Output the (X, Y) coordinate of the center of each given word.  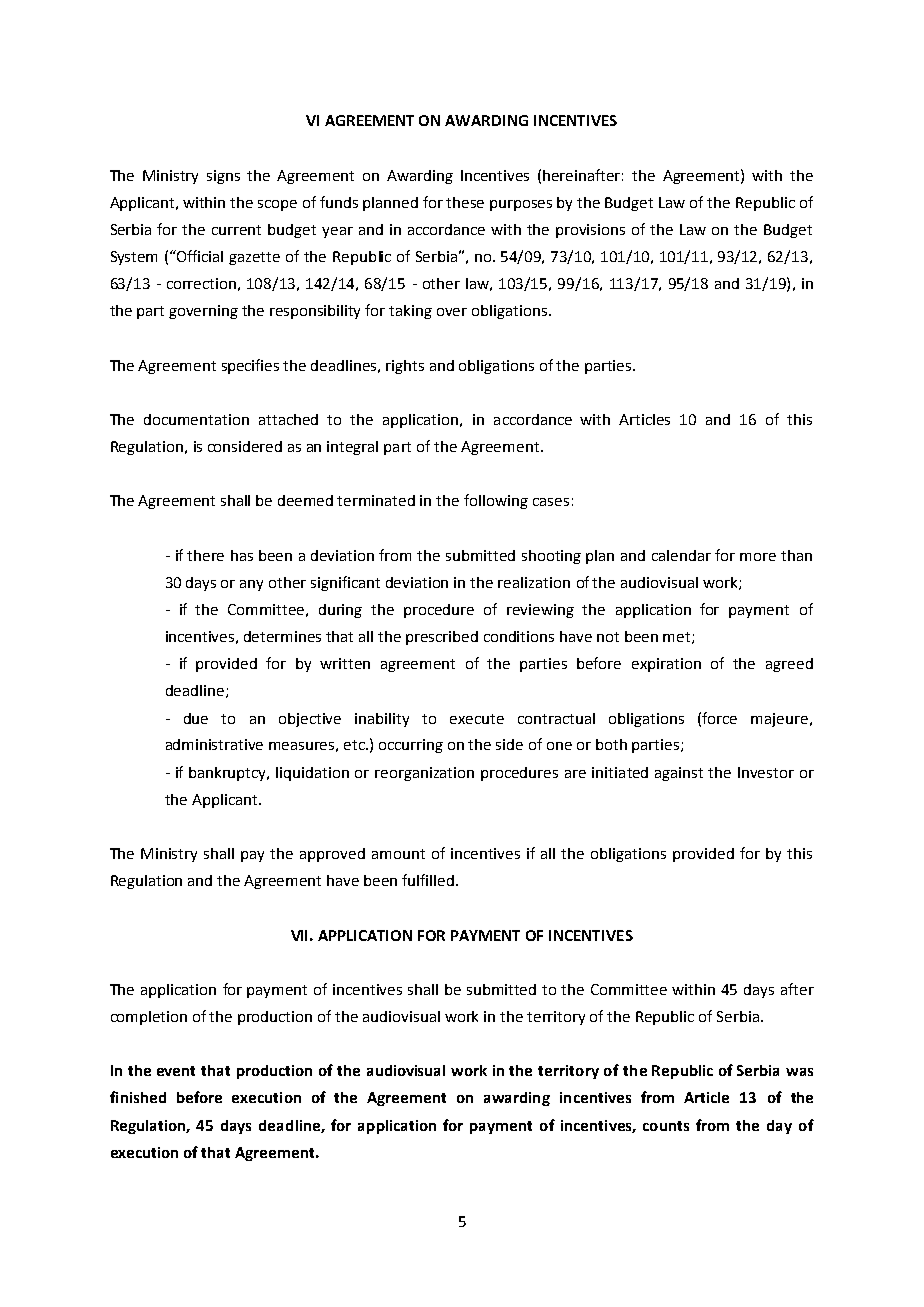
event (176, 1071)
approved (332, 855)
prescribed (442, 638)
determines (282, 636)
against (679, 774)
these (465, 202)
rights (405, 367)
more (758, 557)
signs (223, 177)
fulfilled (428, 880)
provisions (590, 231)
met (678, 638)
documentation (196, 419)
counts (666, 1126)
